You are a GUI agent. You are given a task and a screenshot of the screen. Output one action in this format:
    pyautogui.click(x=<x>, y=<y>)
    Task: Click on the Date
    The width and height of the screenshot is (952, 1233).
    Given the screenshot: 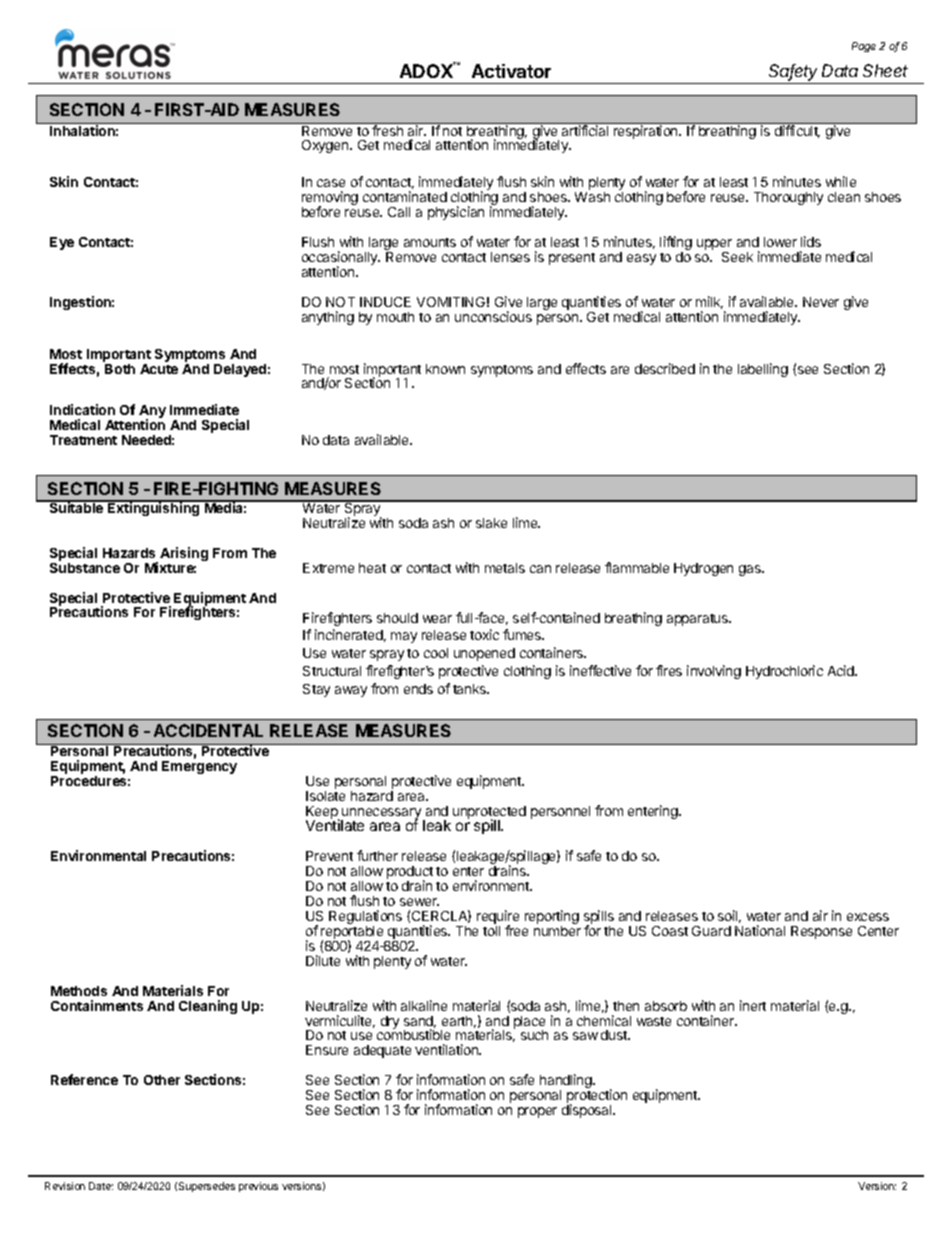 What is the action you would take?
    pyautogui.click(x=101, y=1186)
